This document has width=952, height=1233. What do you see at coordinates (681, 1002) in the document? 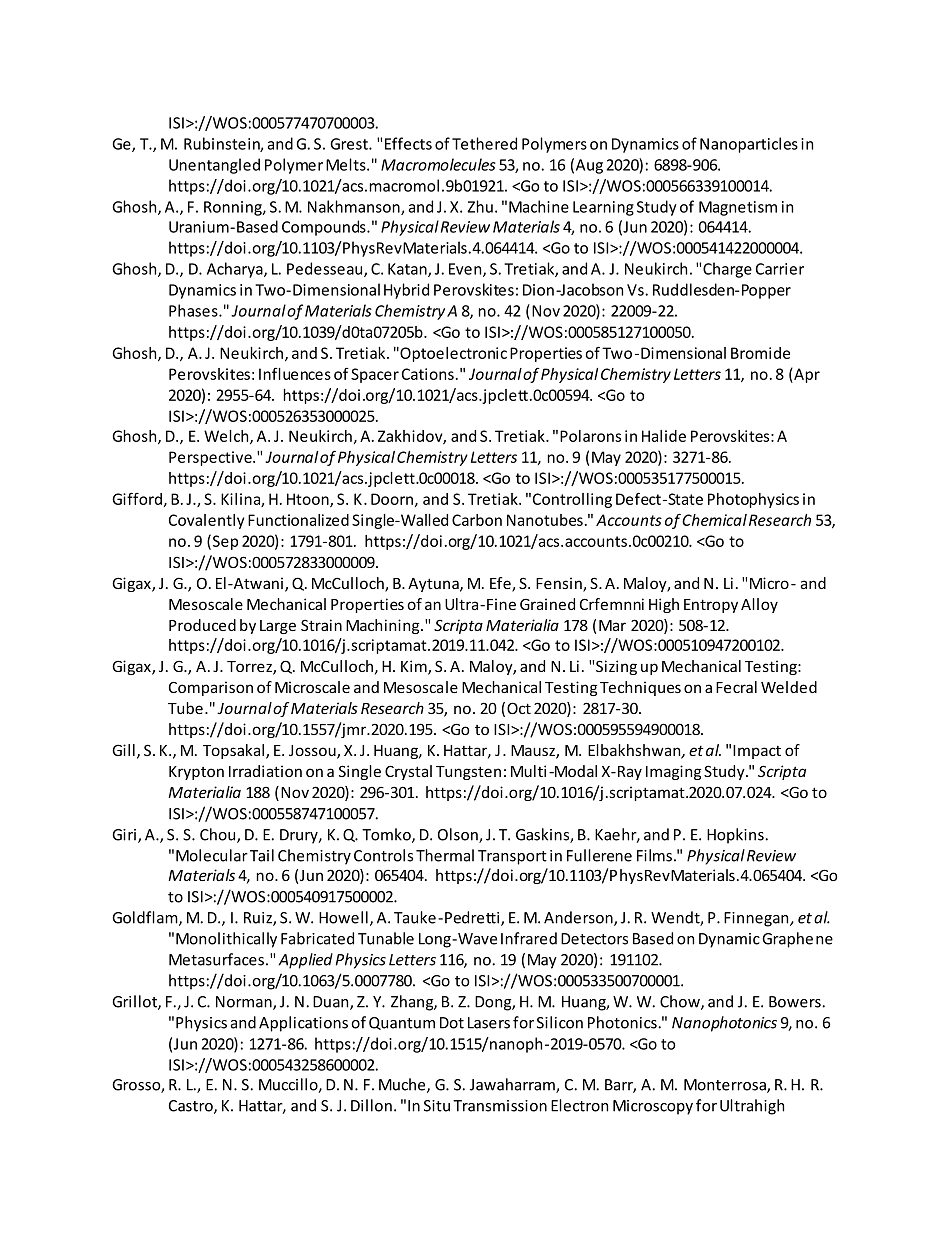
I see `Chow` at bounding box center [681, 1002].
